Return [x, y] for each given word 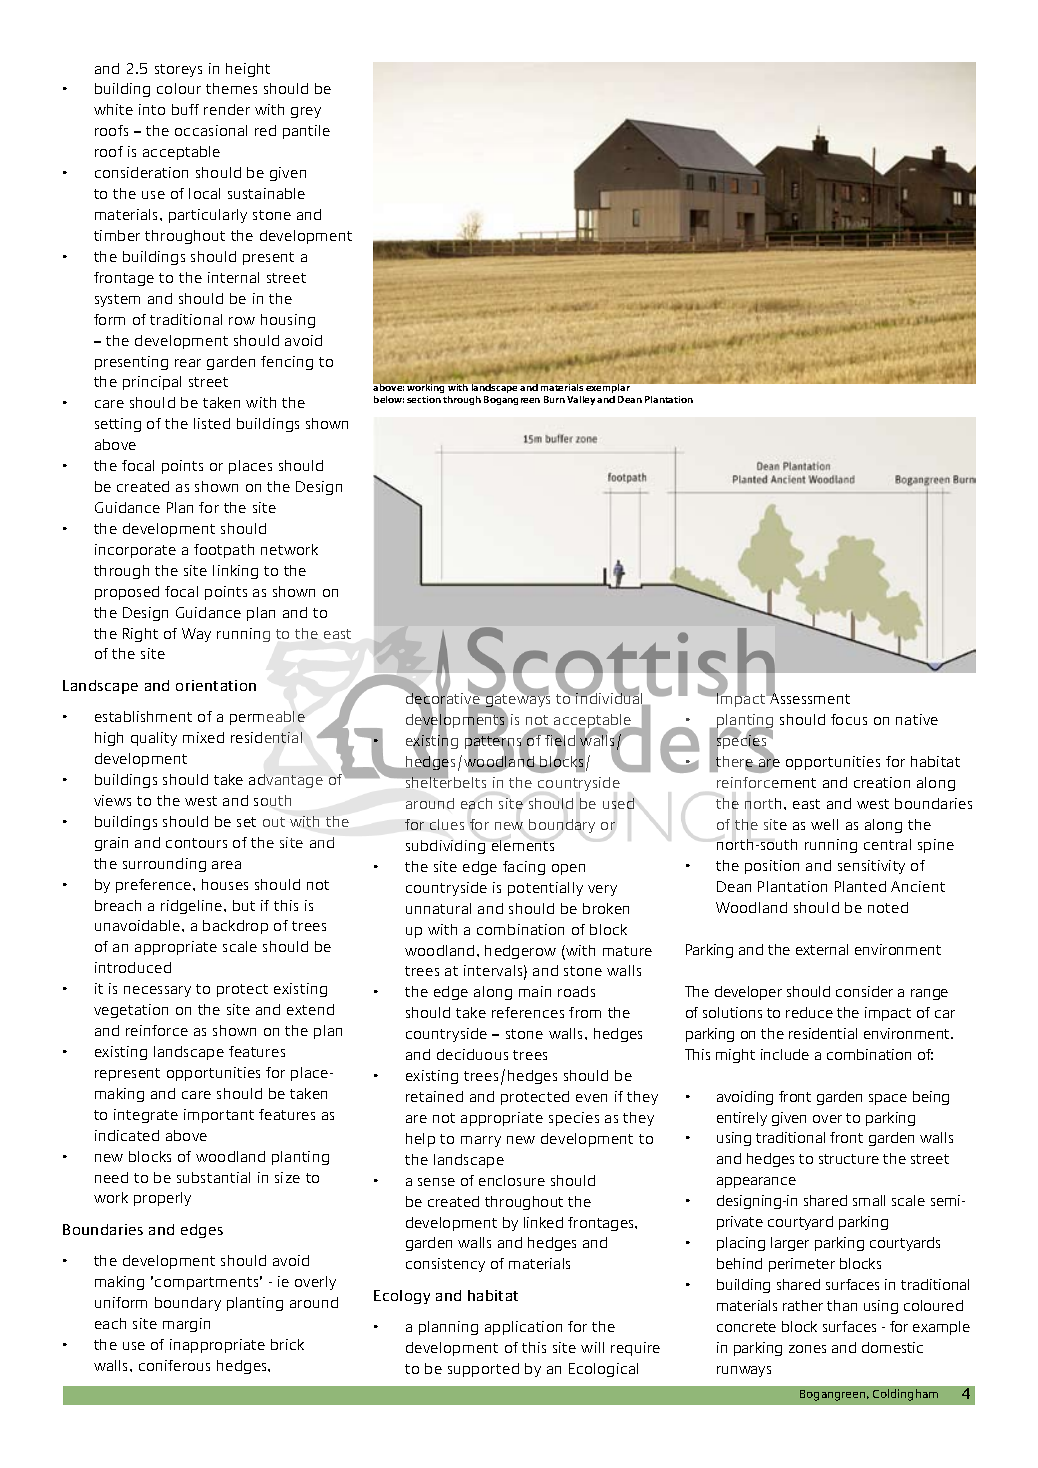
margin [186, 1325]
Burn [554, 399]
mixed [203, 737]
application [523, 1328]
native [917, 719]
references [528, 1012]
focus [849, 719]
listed [212, 423]
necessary [157, 991]
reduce [809, 1012]
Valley [582, 400]
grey [306, 112]
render [227, 109]
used [618, 803]
